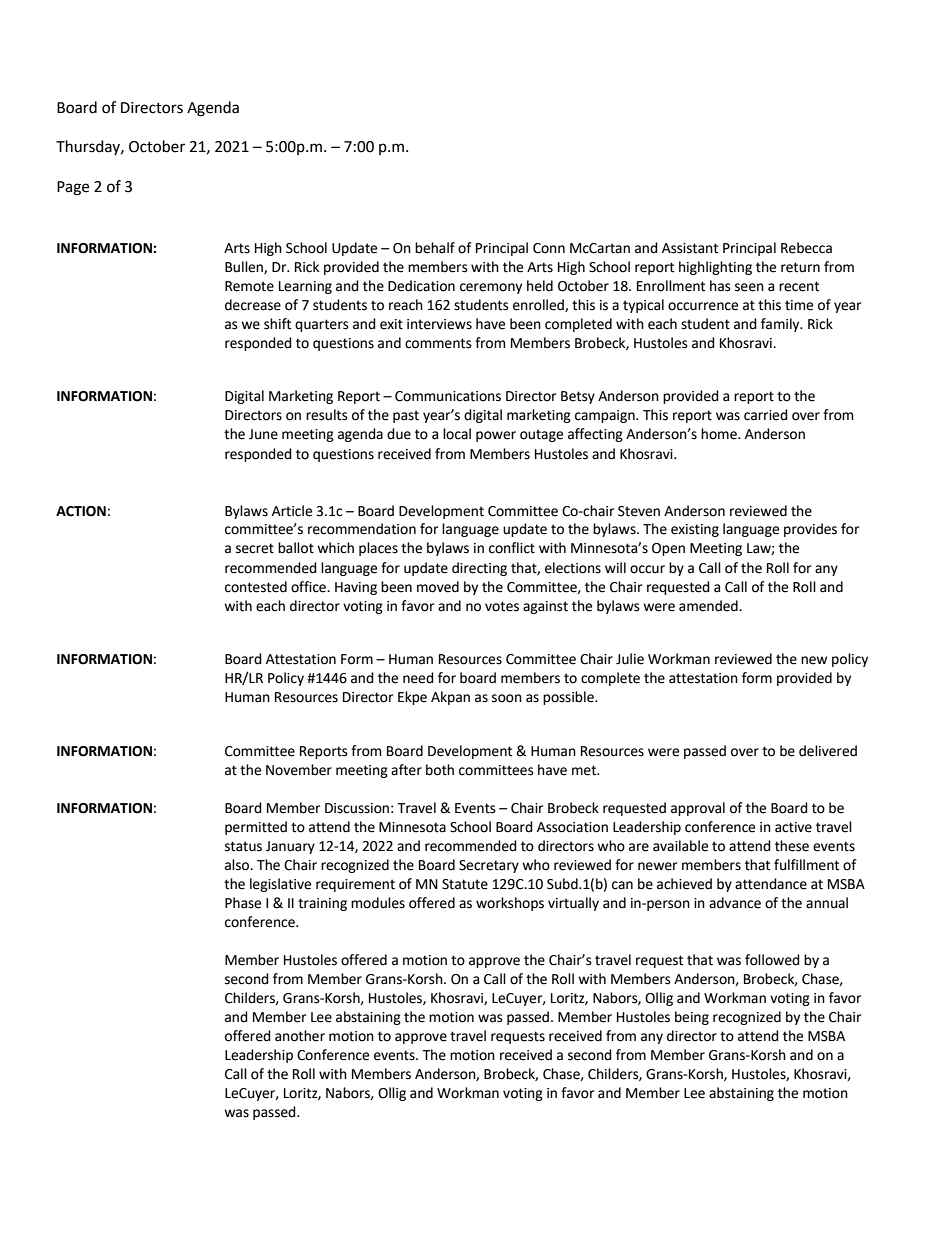 This document has width=952, height=1233. I want to click on behalf, so click(435, 248).
